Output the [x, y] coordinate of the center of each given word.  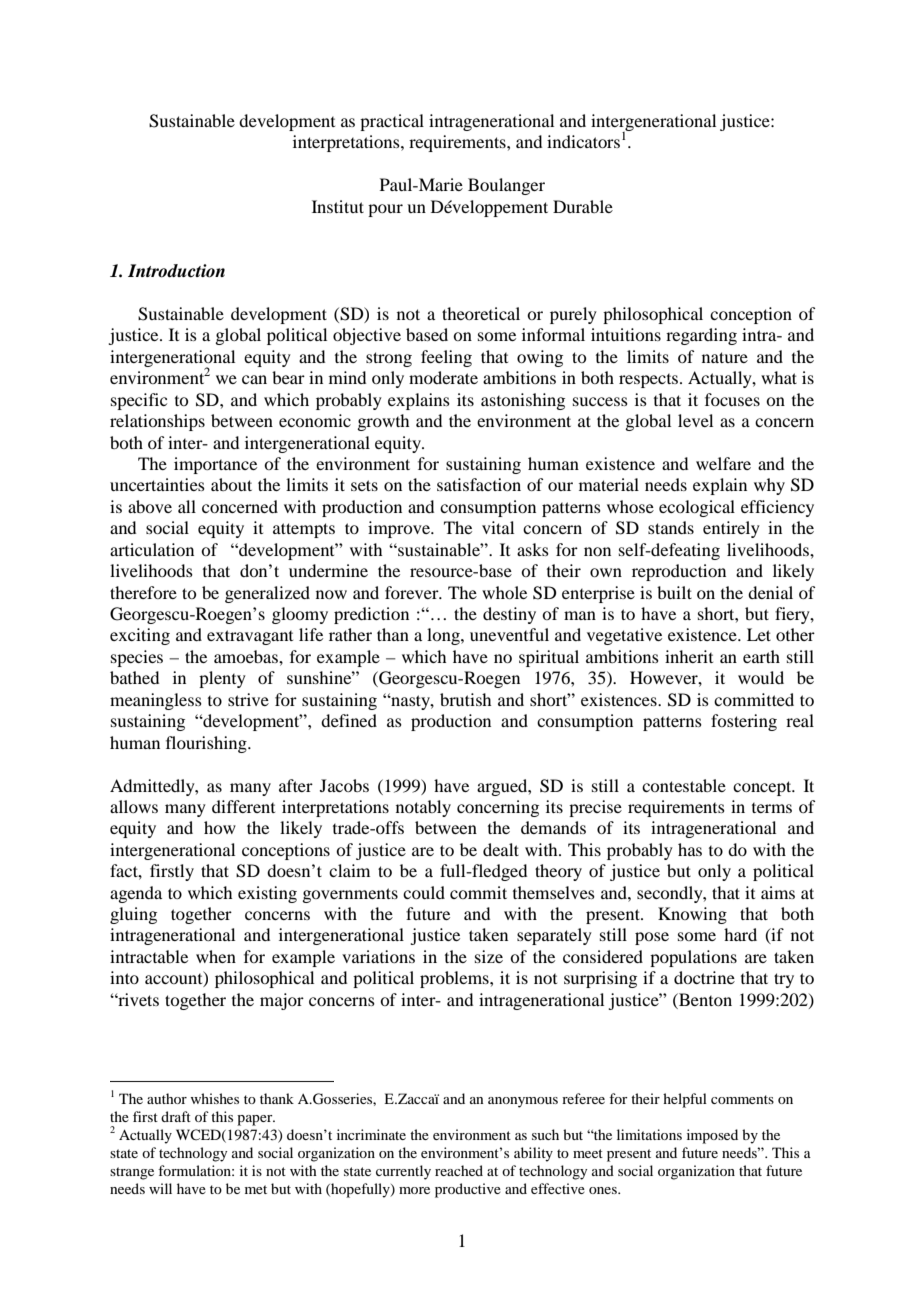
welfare [723, 463]
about [231, 484]
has [690, 849]
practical [392, 122]
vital [498, 527]
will [160, 1188]
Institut [338, 206]
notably [423, 808]
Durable [583, 206]
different [243, 806]
